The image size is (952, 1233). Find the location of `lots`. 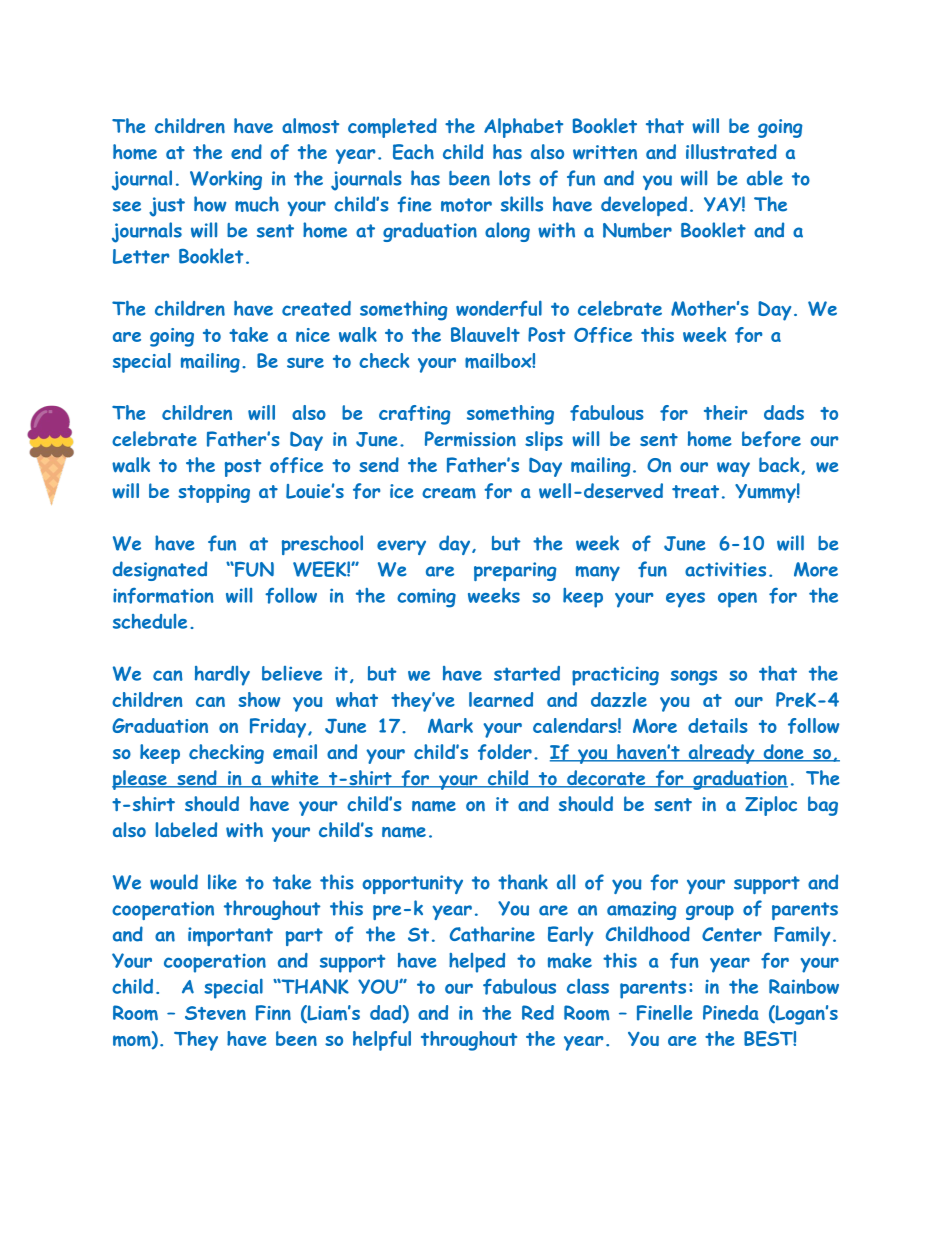

lots is located at coordinates (515, 178).
